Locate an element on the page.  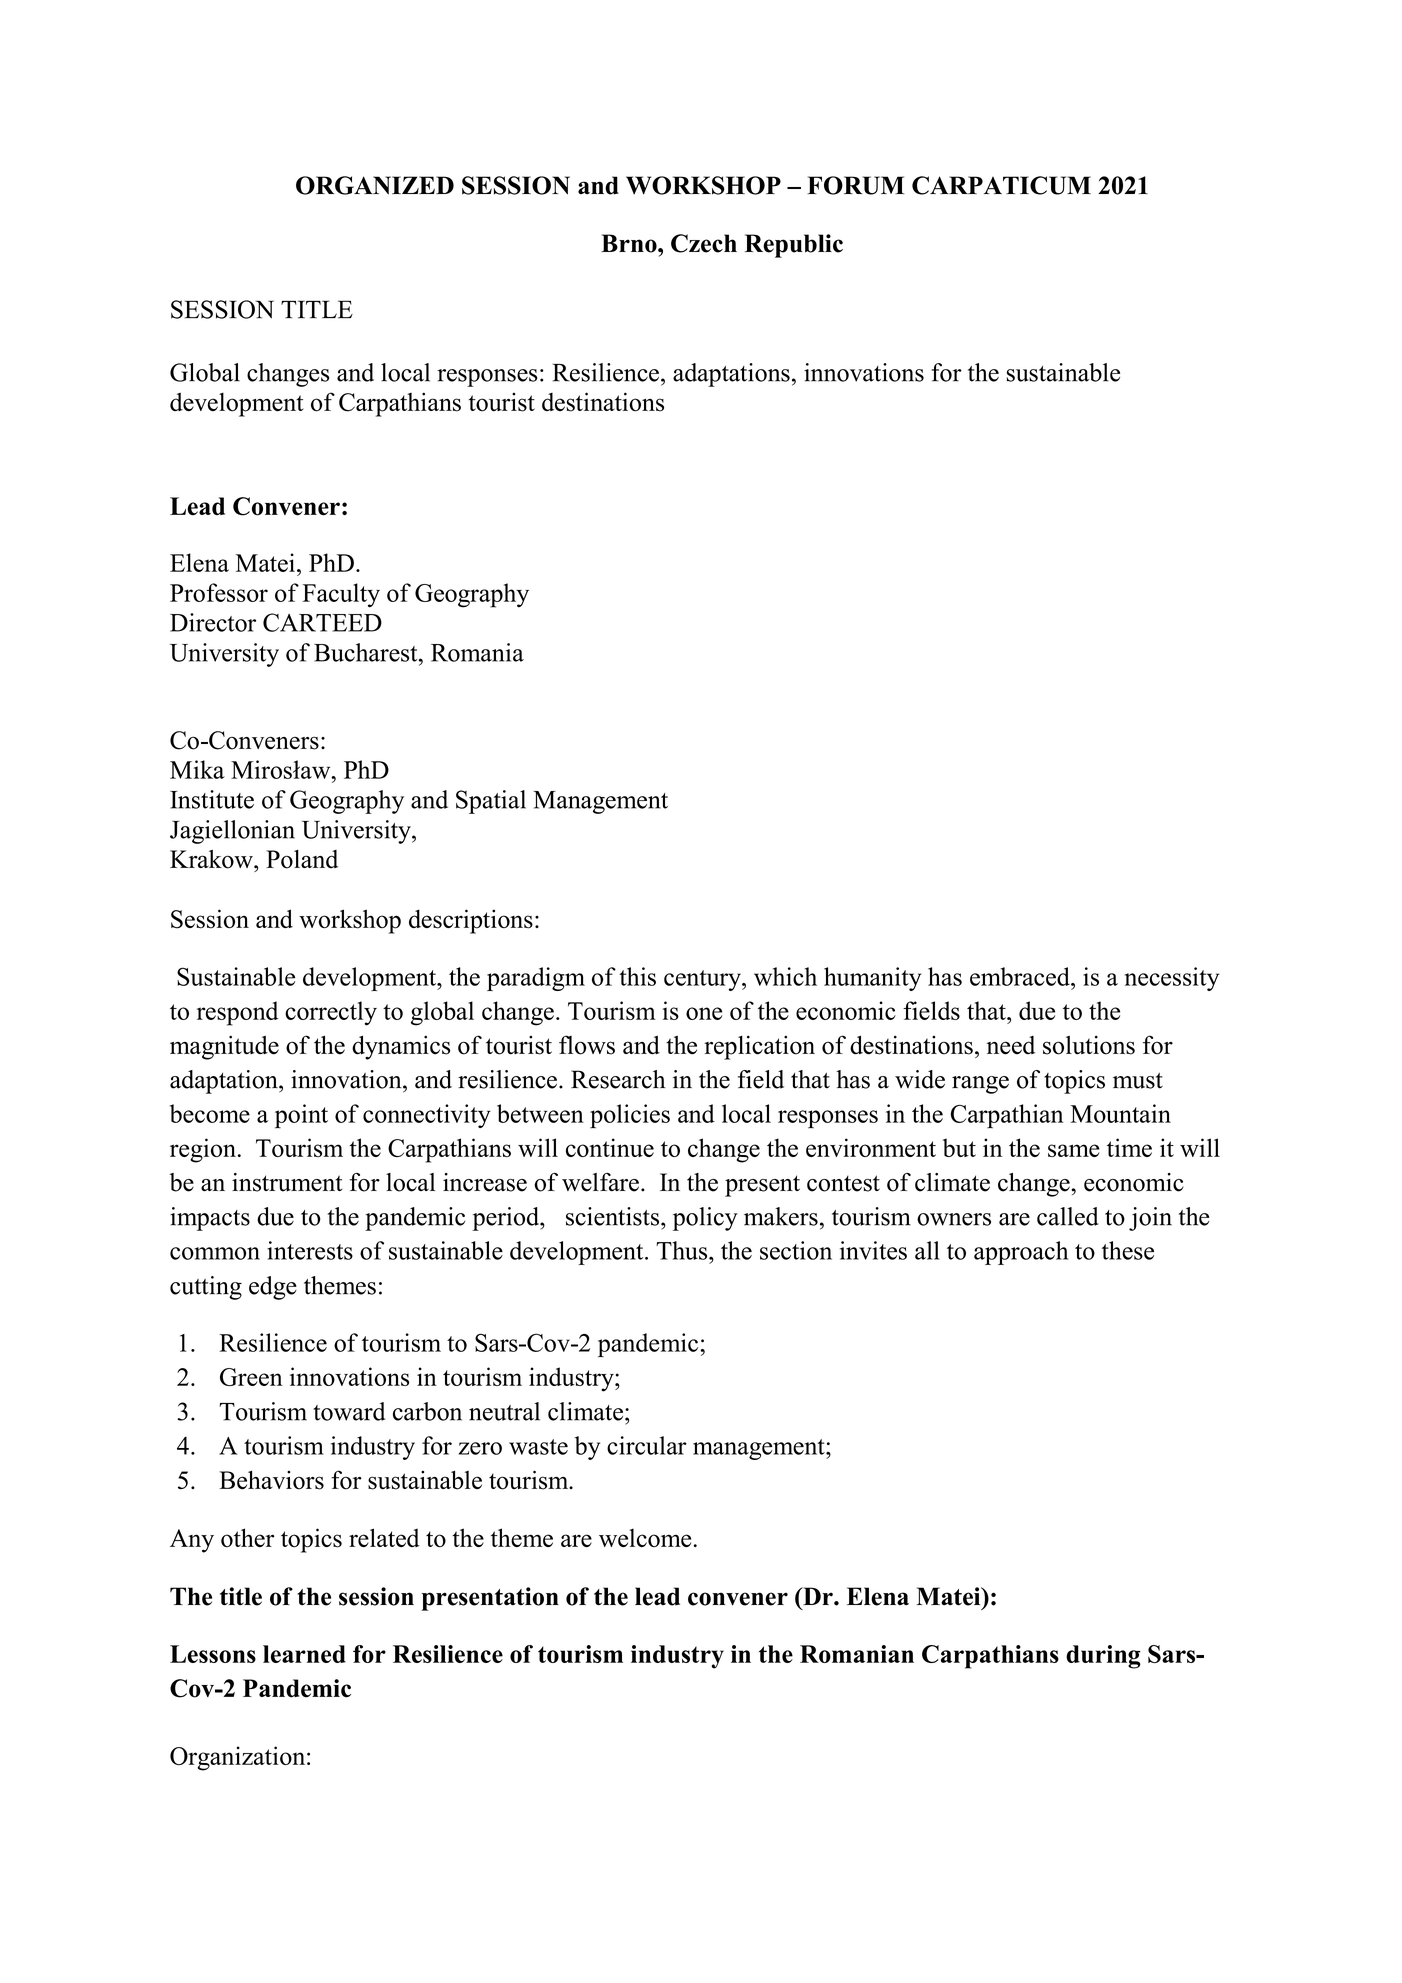
Faculty is located at coordinates (341, 595).
